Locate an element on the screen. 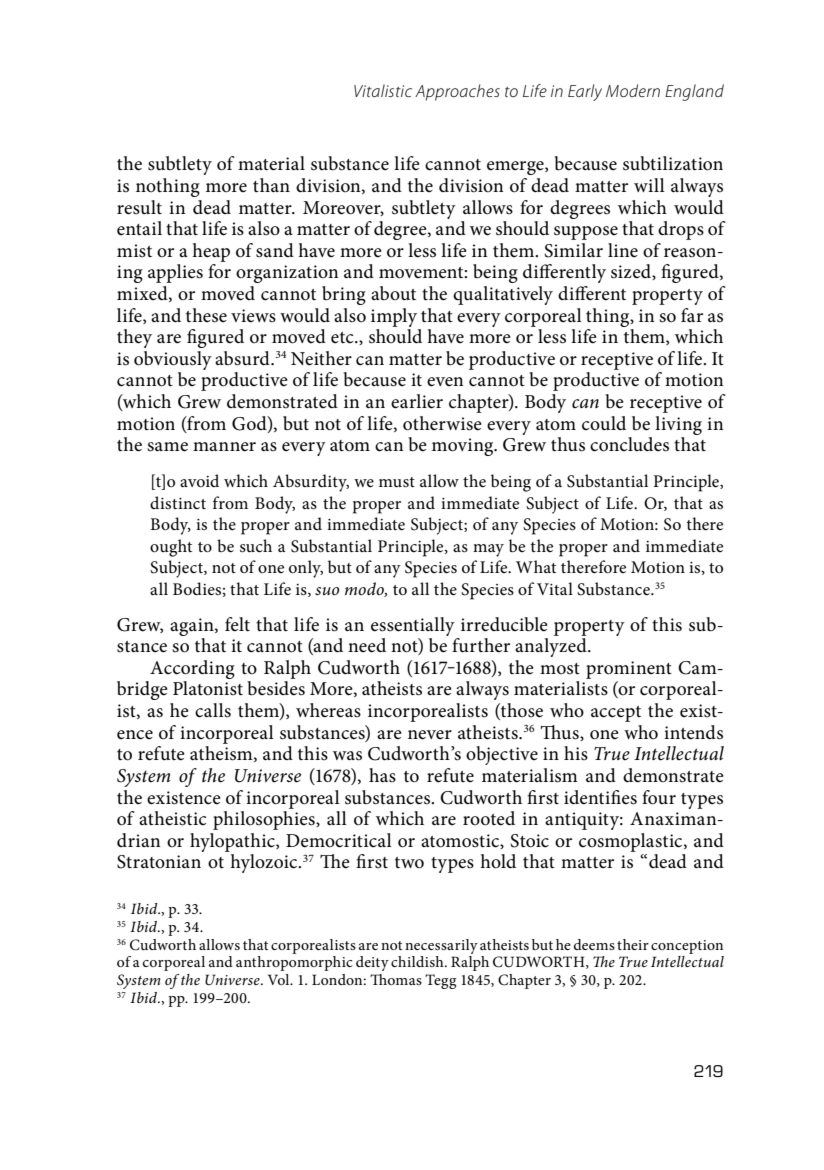  childish is located at coordinates (418, 961).
